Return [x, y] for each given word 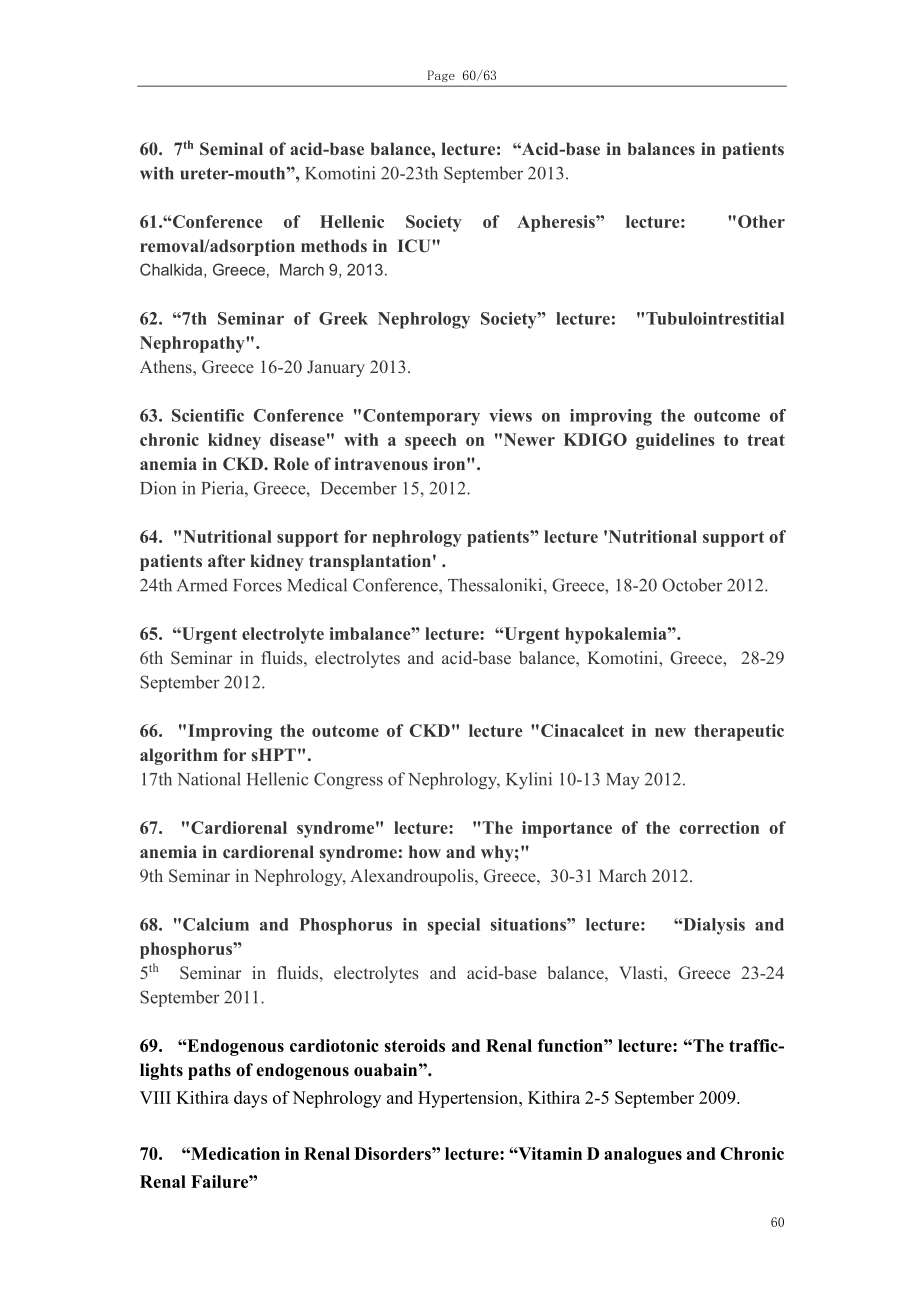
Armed [202, 585]
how [425, 851]
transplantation [370, 562]
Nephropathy [193, 344]
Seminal [231, 149]
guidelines [675, 441]
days [250, 1099]
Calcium [216, 924]
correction [719, 827]
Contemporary [421, 417]
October [692, 585]
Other [761, 221]
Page [441, 76]
